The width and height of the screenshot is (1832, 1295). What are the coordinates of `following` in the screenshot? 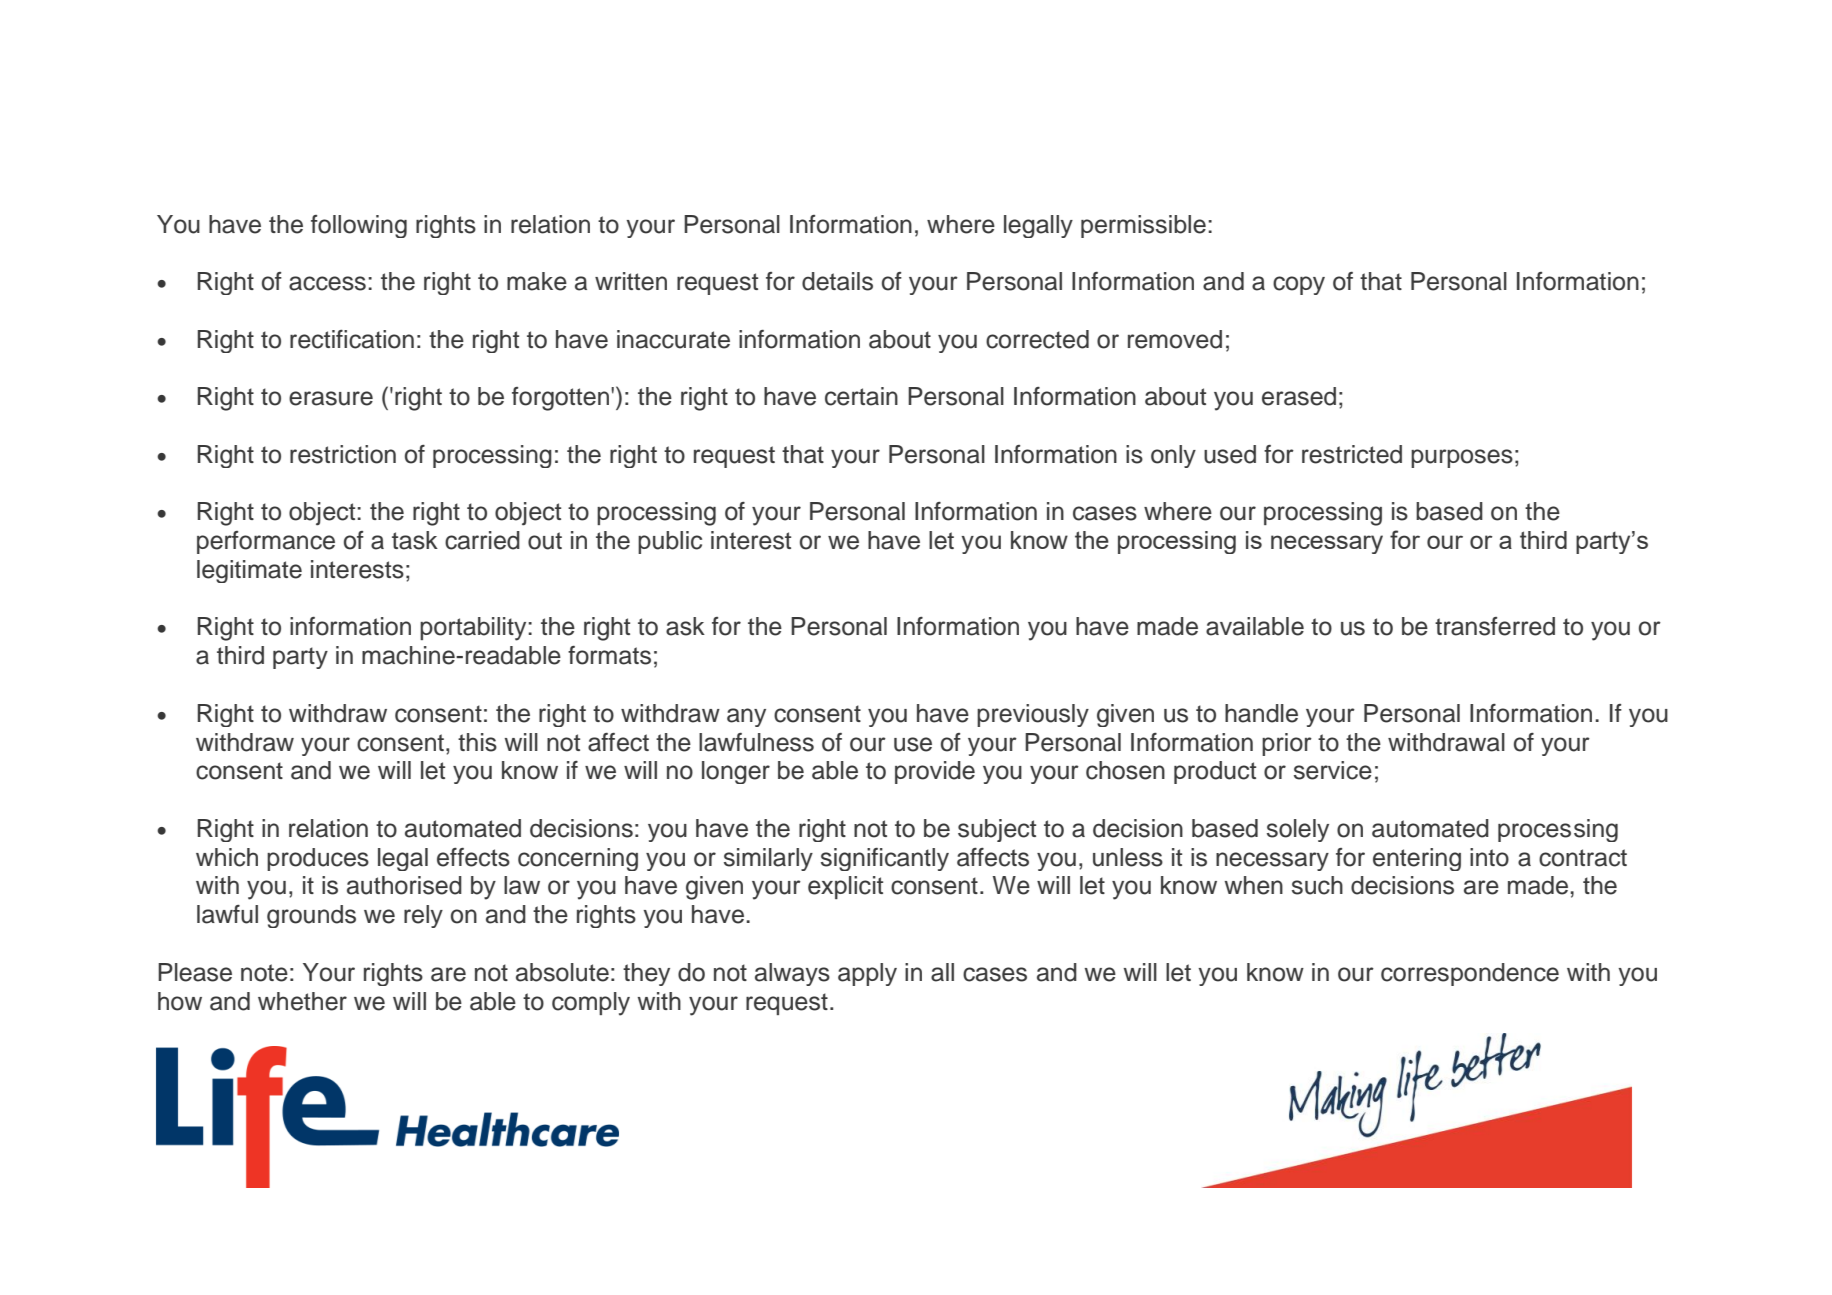 It's located at (359, 226).
